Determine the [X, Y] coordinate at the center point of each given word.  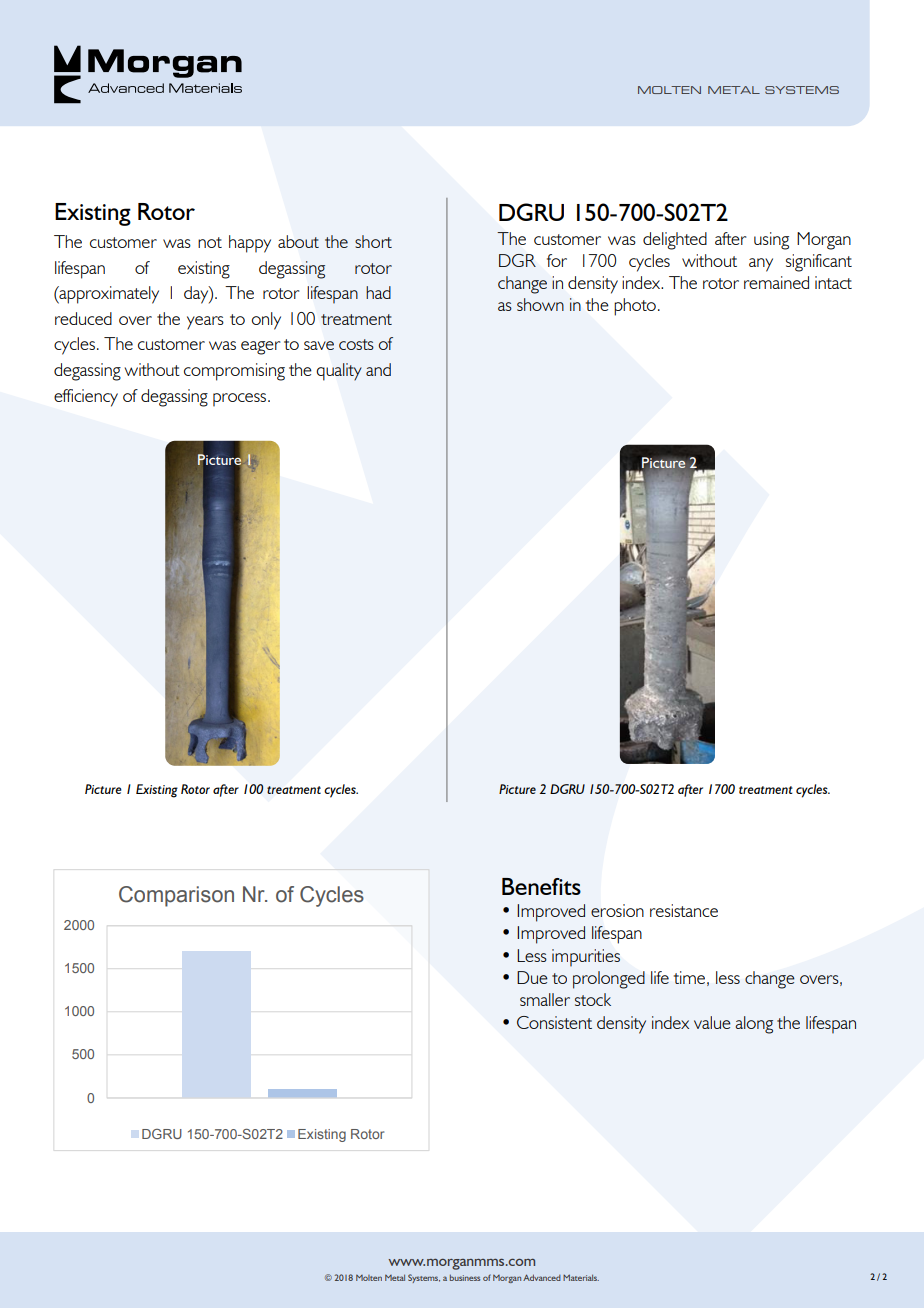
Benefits [541, 886]
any [761, 265]
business [465, 1278]
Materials [581, 1277]
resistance [684, 910]
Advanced [542, 1277]
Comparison [176, 896]
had [378, 292]
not [210, 242]
